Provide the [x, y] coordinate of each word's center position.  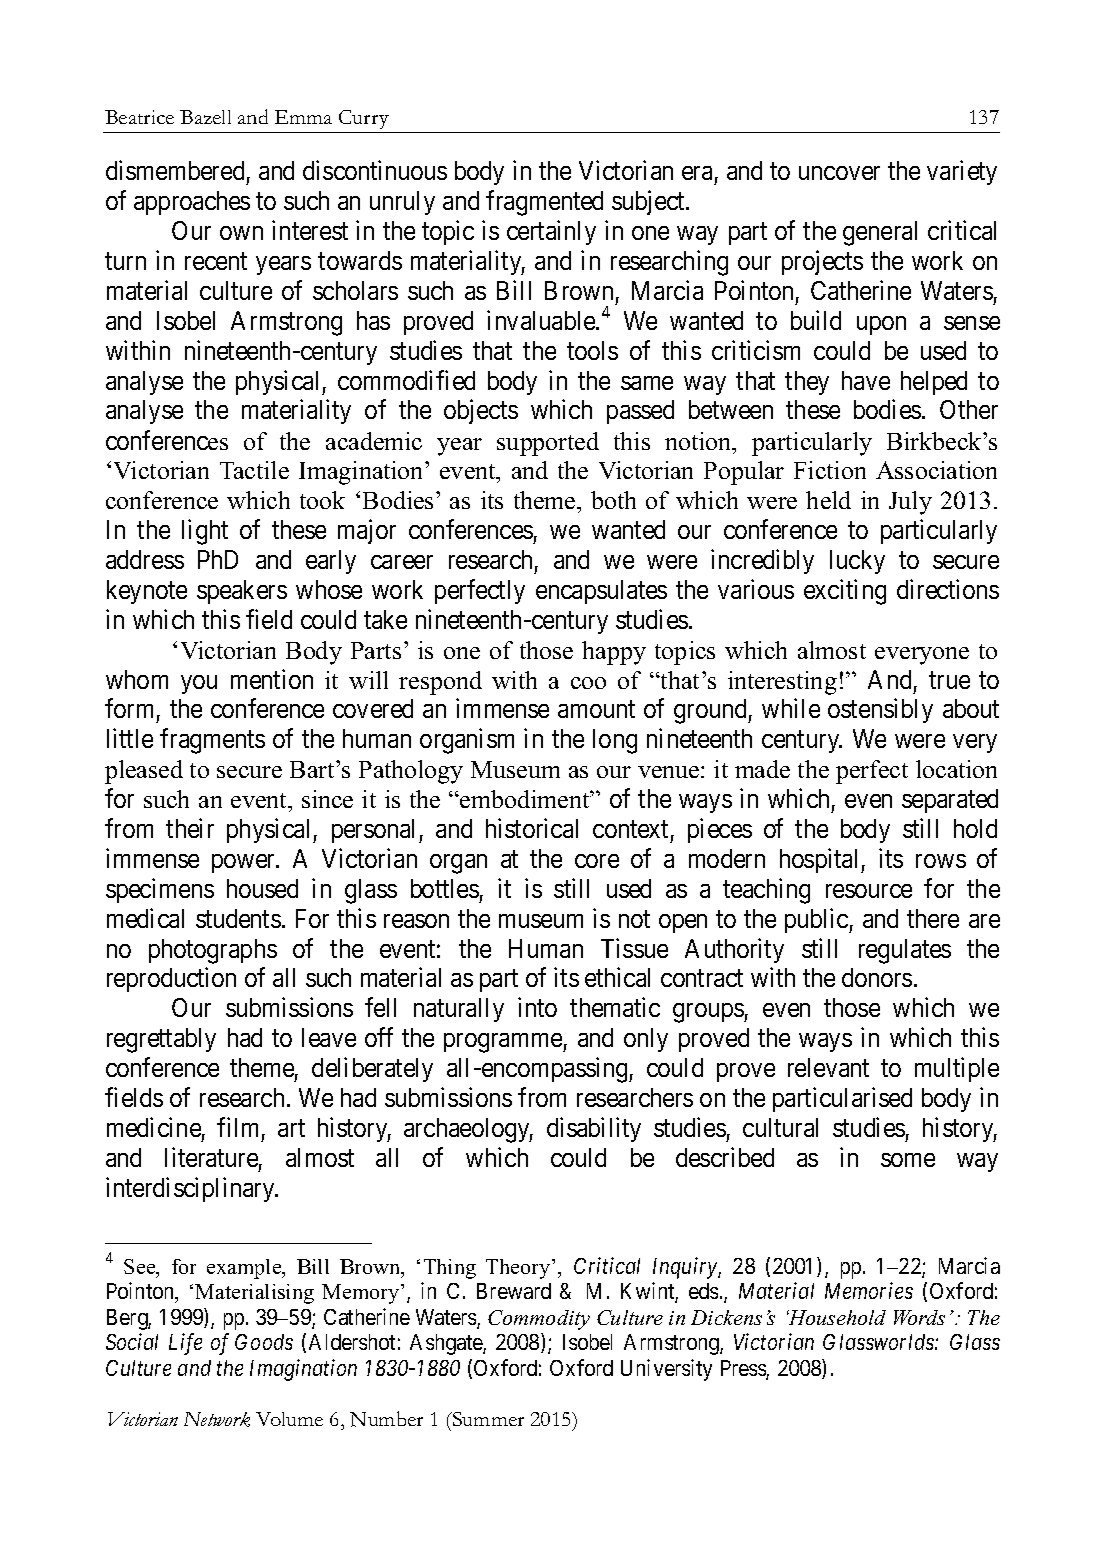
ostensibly [880, 711]
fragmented [544, 203]
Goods [264, 1342]
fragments [212, 741]
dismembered [175, 170]
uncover [839, 173]
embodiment [525, 799]
